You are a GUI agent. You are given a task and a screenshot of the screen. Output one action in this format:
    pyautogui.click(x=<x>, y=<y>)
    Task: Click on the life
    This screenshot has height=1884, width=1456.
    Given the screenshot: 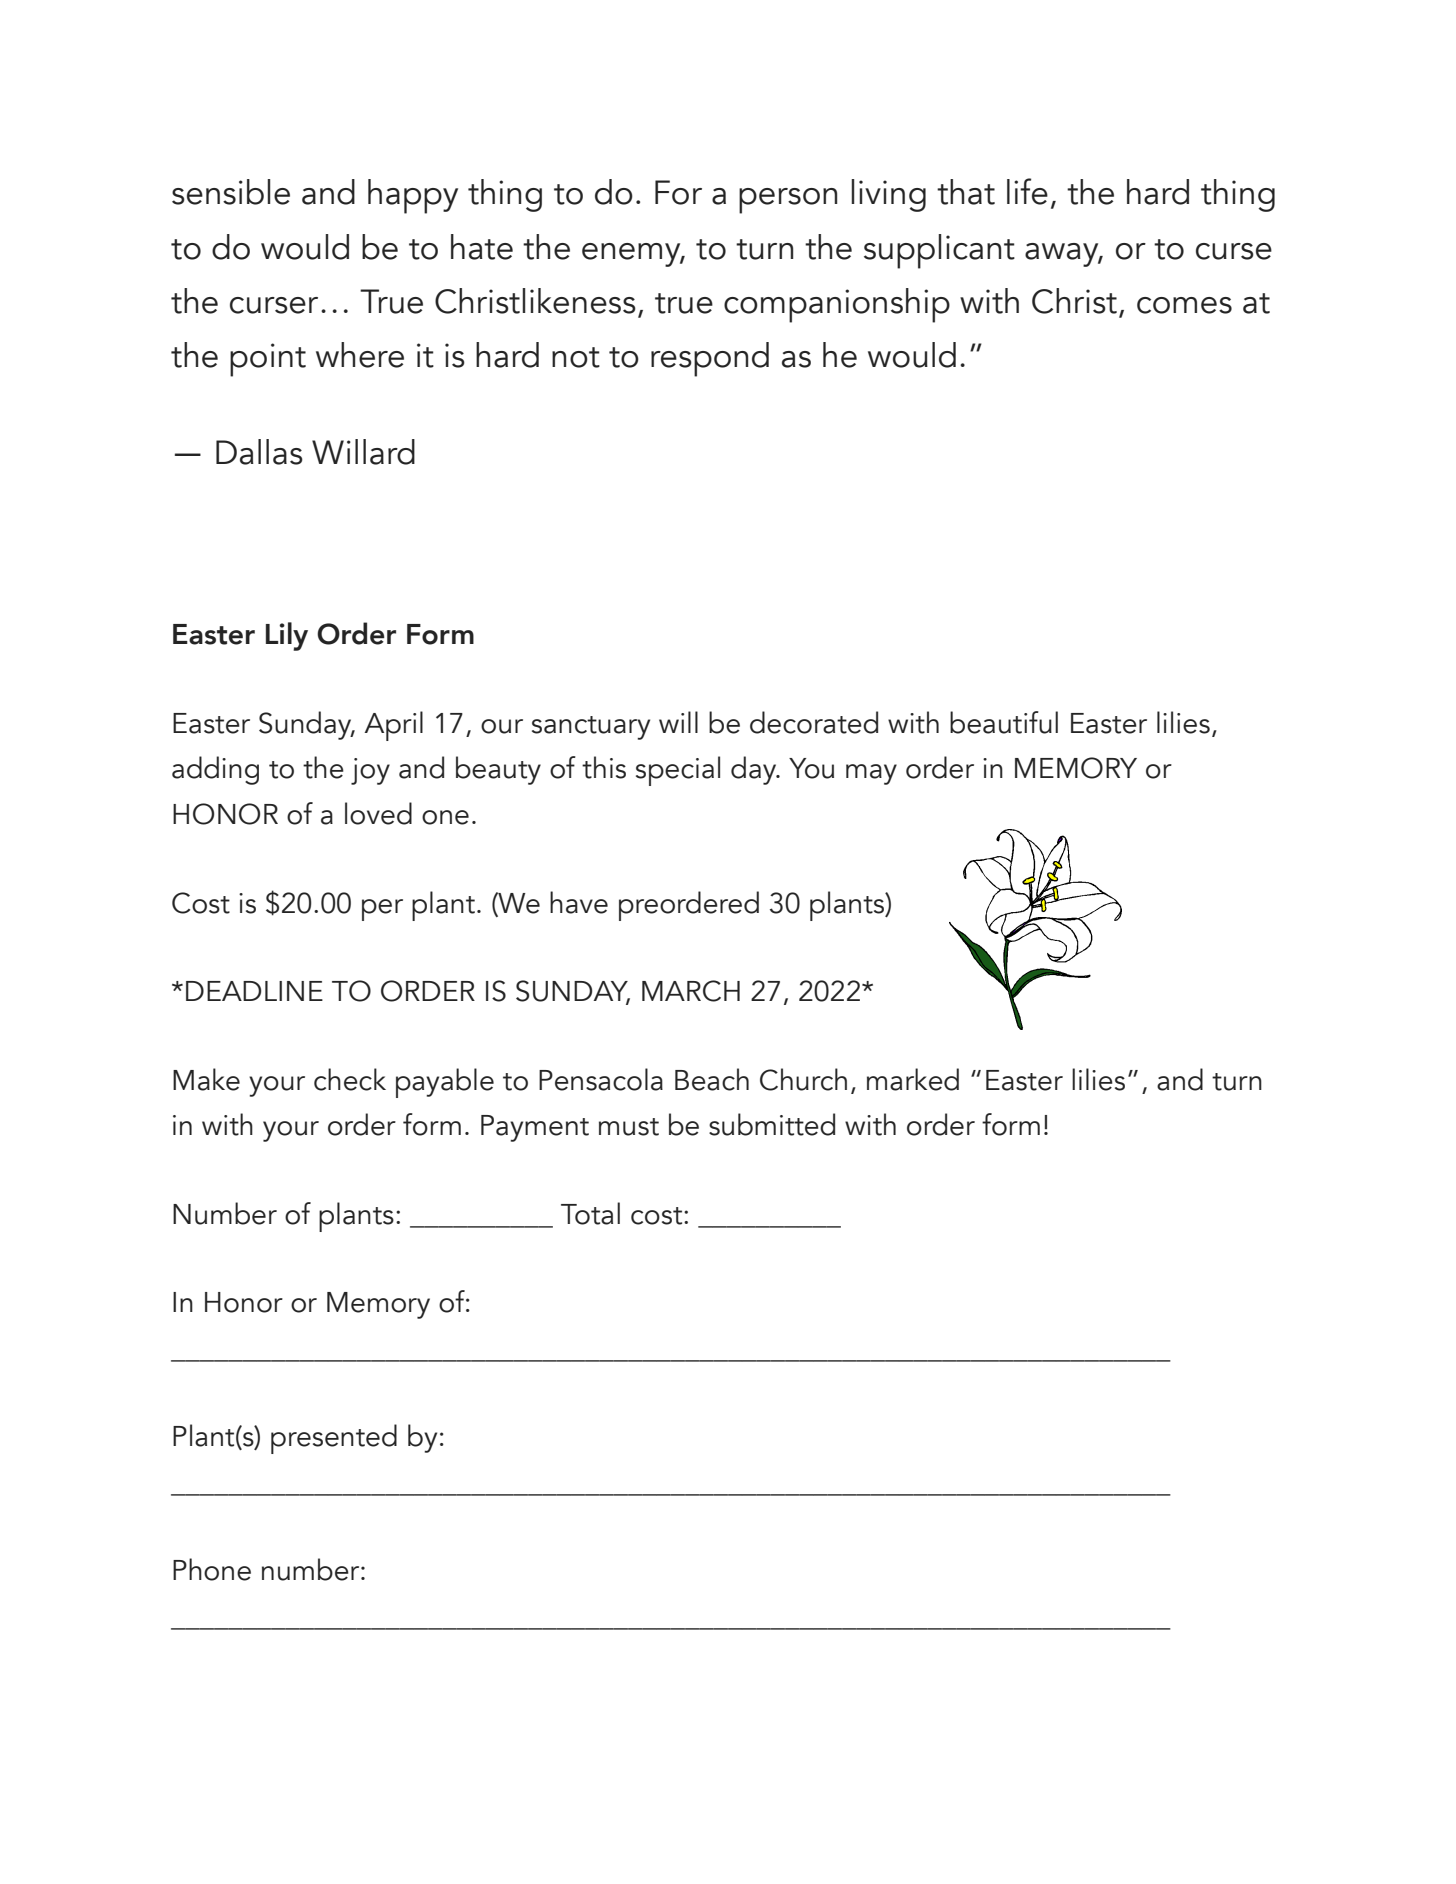 What is the action you would take?
    pyautogui.click(x=1027, y=191)
